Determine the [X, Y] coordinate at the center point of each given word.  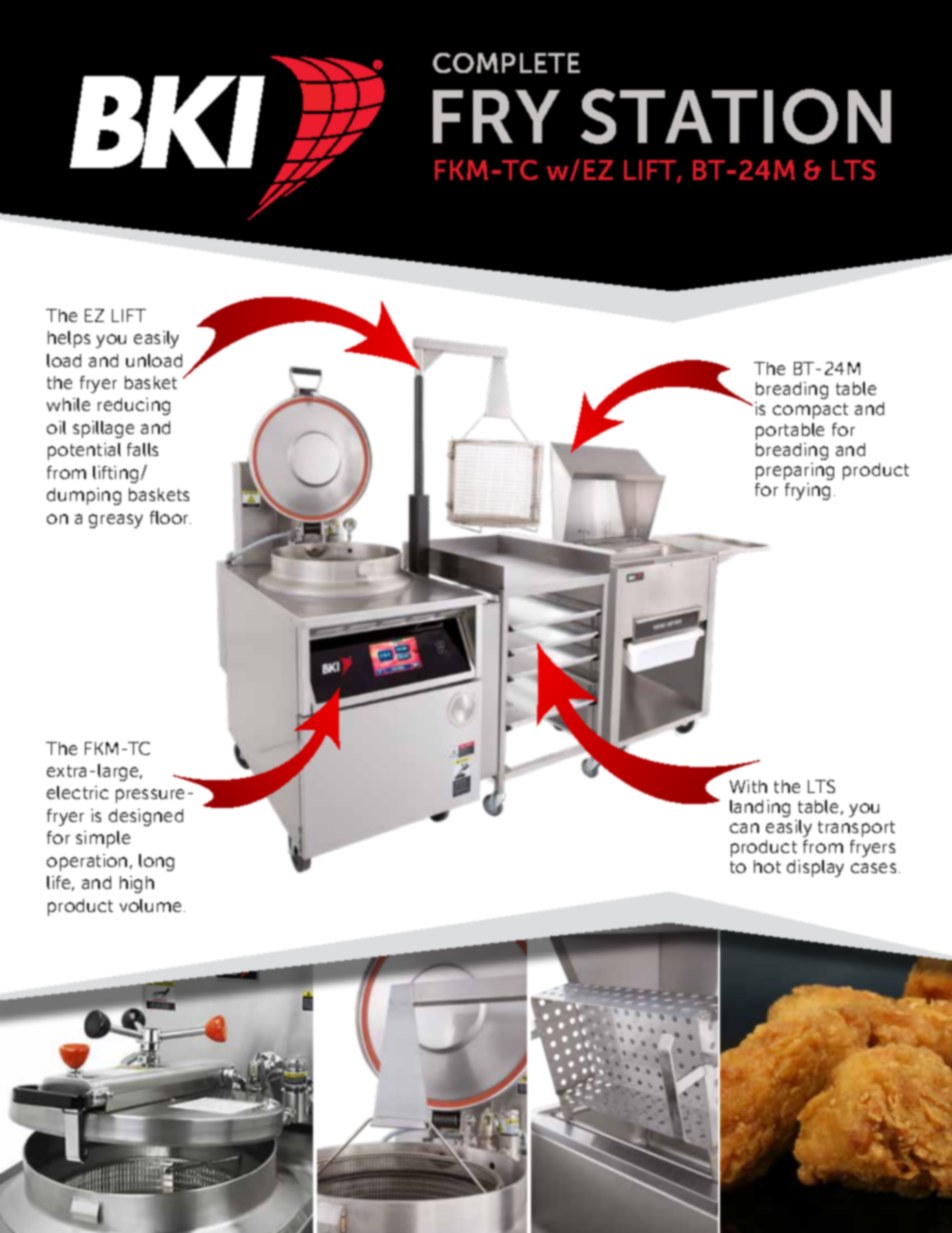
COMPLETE [506, 63]
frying [807, 491]
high [137, 884]
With [748, 786]
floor [170, 517]
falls [142, 449]
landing [760, 808]
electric [77, 792]
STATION [736, 116]
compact [810, 411]
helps [69, 339]
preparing [795, 471]
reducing [134, 406]
